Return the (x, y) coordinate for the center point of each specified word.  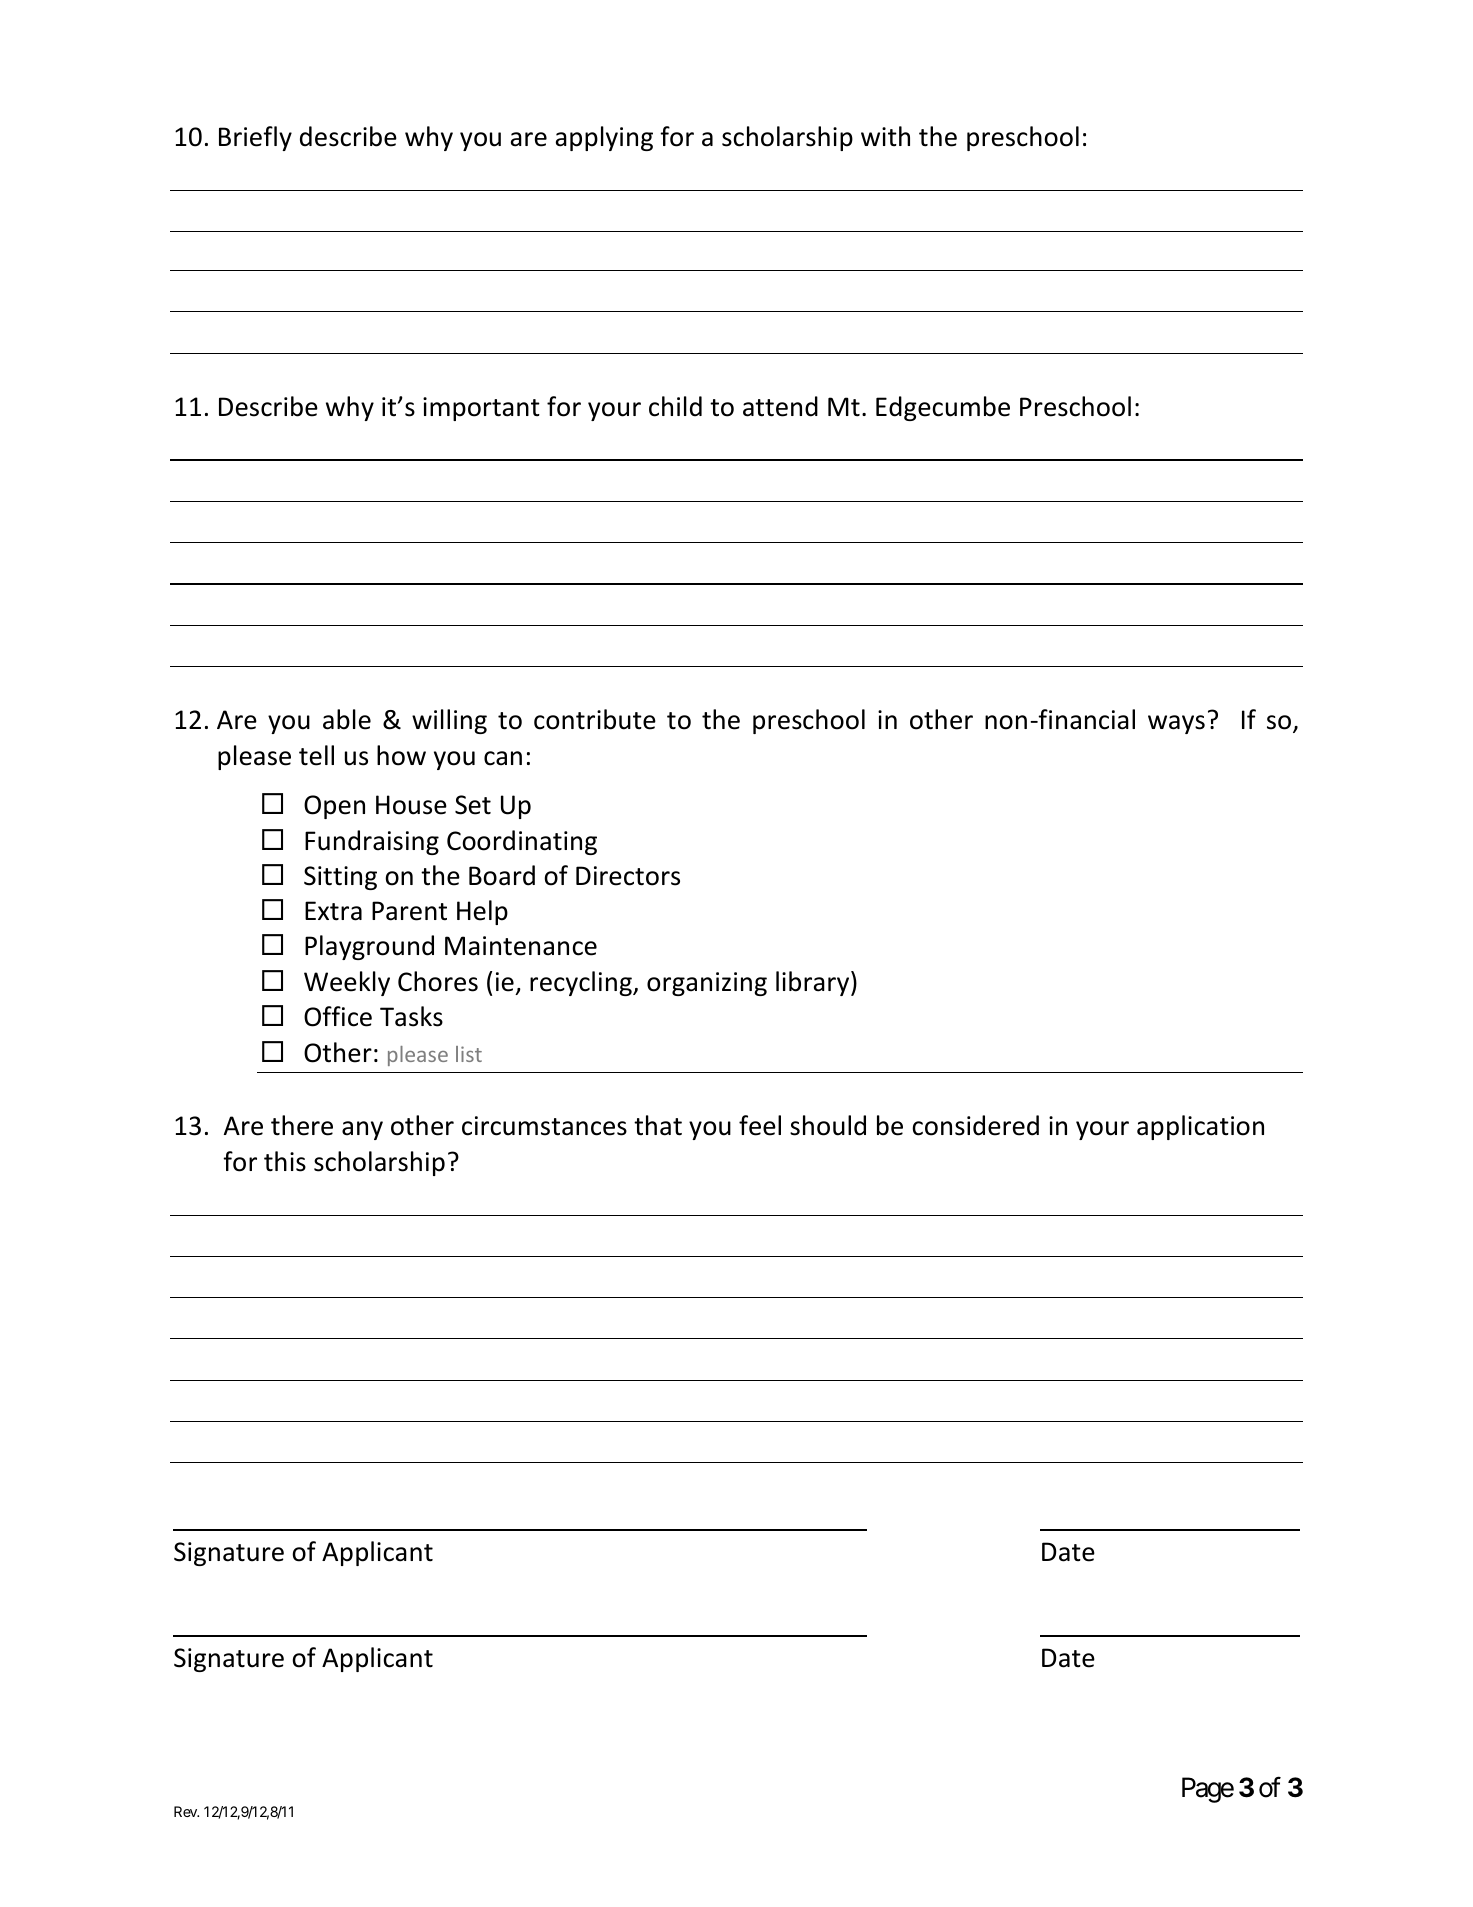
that (658, 1125)
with (885, 136)
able (347, 719)
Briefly (255, 138)
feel (760, 1125)
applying (604, 138)
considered (975, 1125)
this (285, 1161)
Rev (186, 1811)
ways (1176, 724)
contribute (595, 719)
